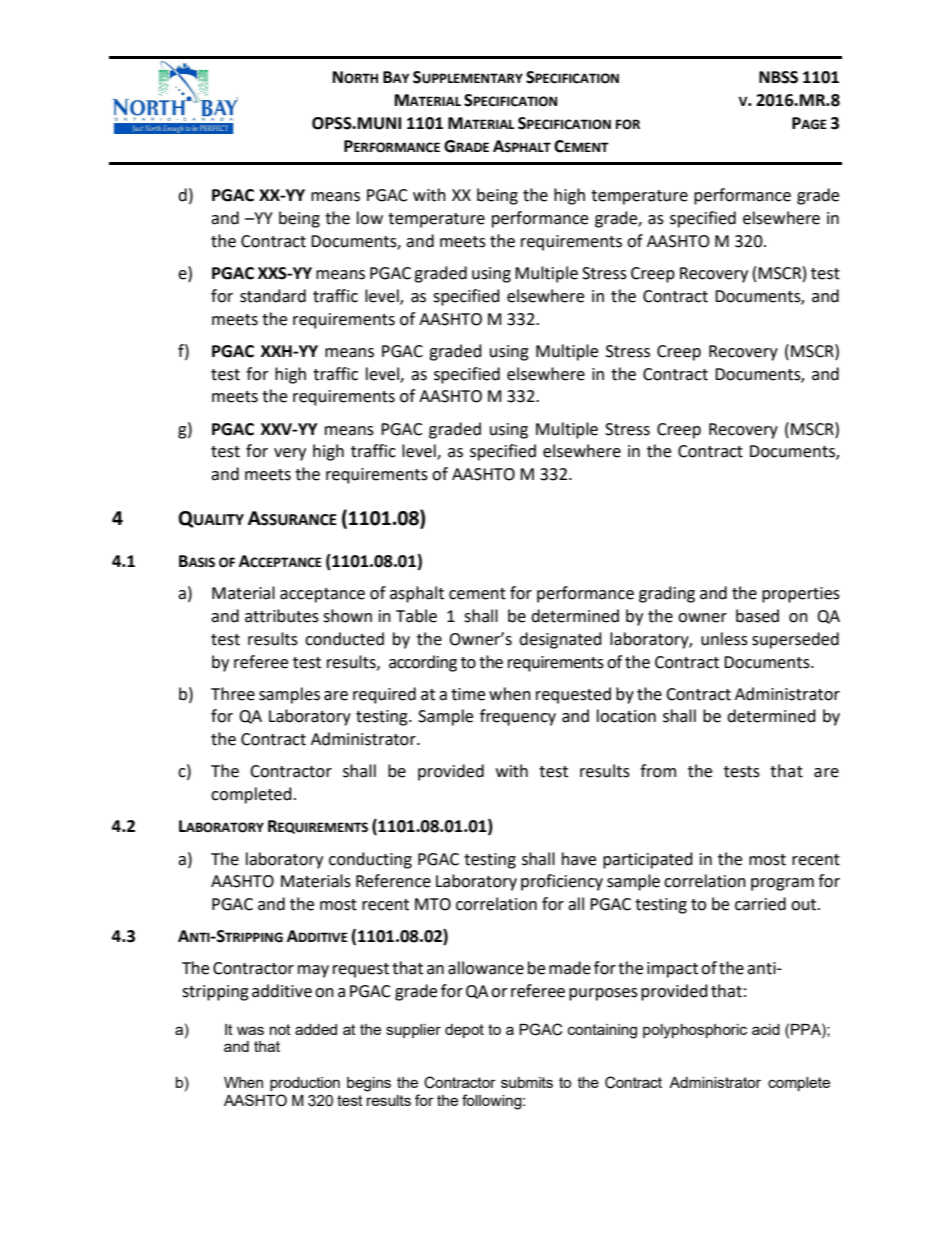 This page has height=1233, width=952. Describe the element at coordinates (724, 639) in the page. I see `unless` at that location.
